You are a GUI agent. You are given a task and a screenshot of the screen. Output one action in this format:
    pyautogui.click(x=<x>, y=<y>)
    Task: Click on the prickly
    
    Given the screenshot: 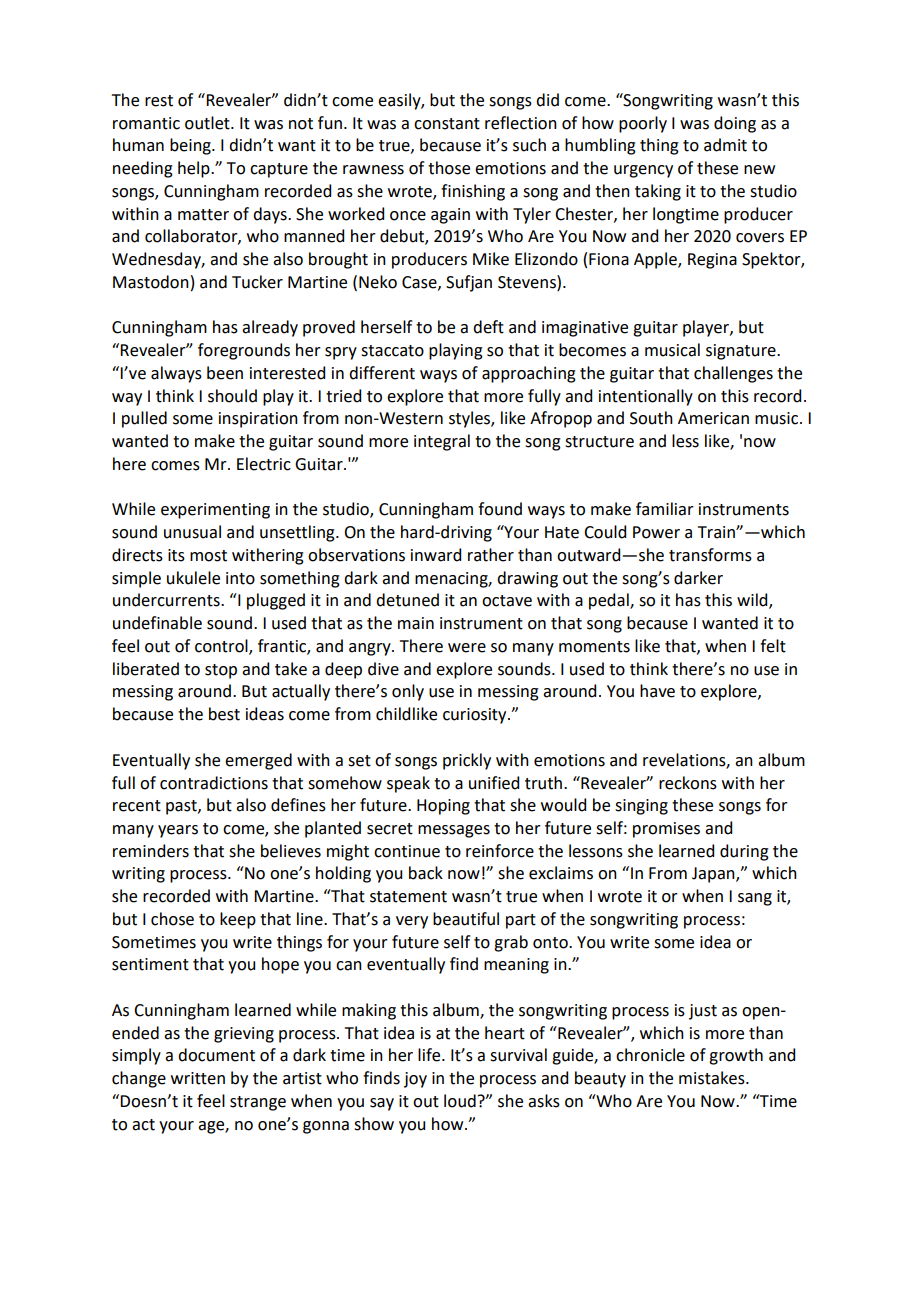 What is the action you would take?
    pyautogui.click(x=467, y=761)
